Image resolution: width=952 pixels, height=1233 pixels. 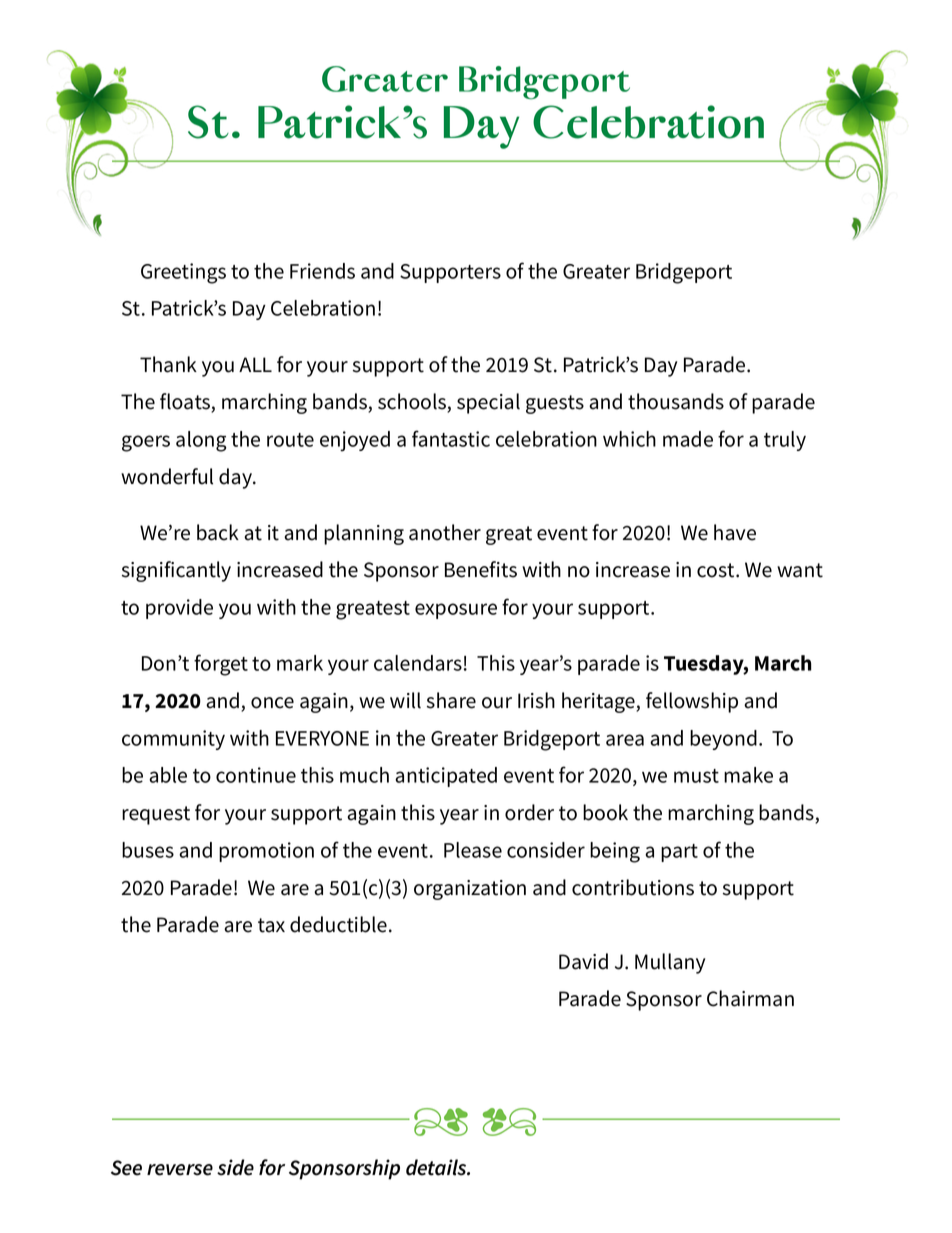 What do you see at coordinates (266, 852) in the screenshot?
I see `promotion` at bounding box center [266, 852].
